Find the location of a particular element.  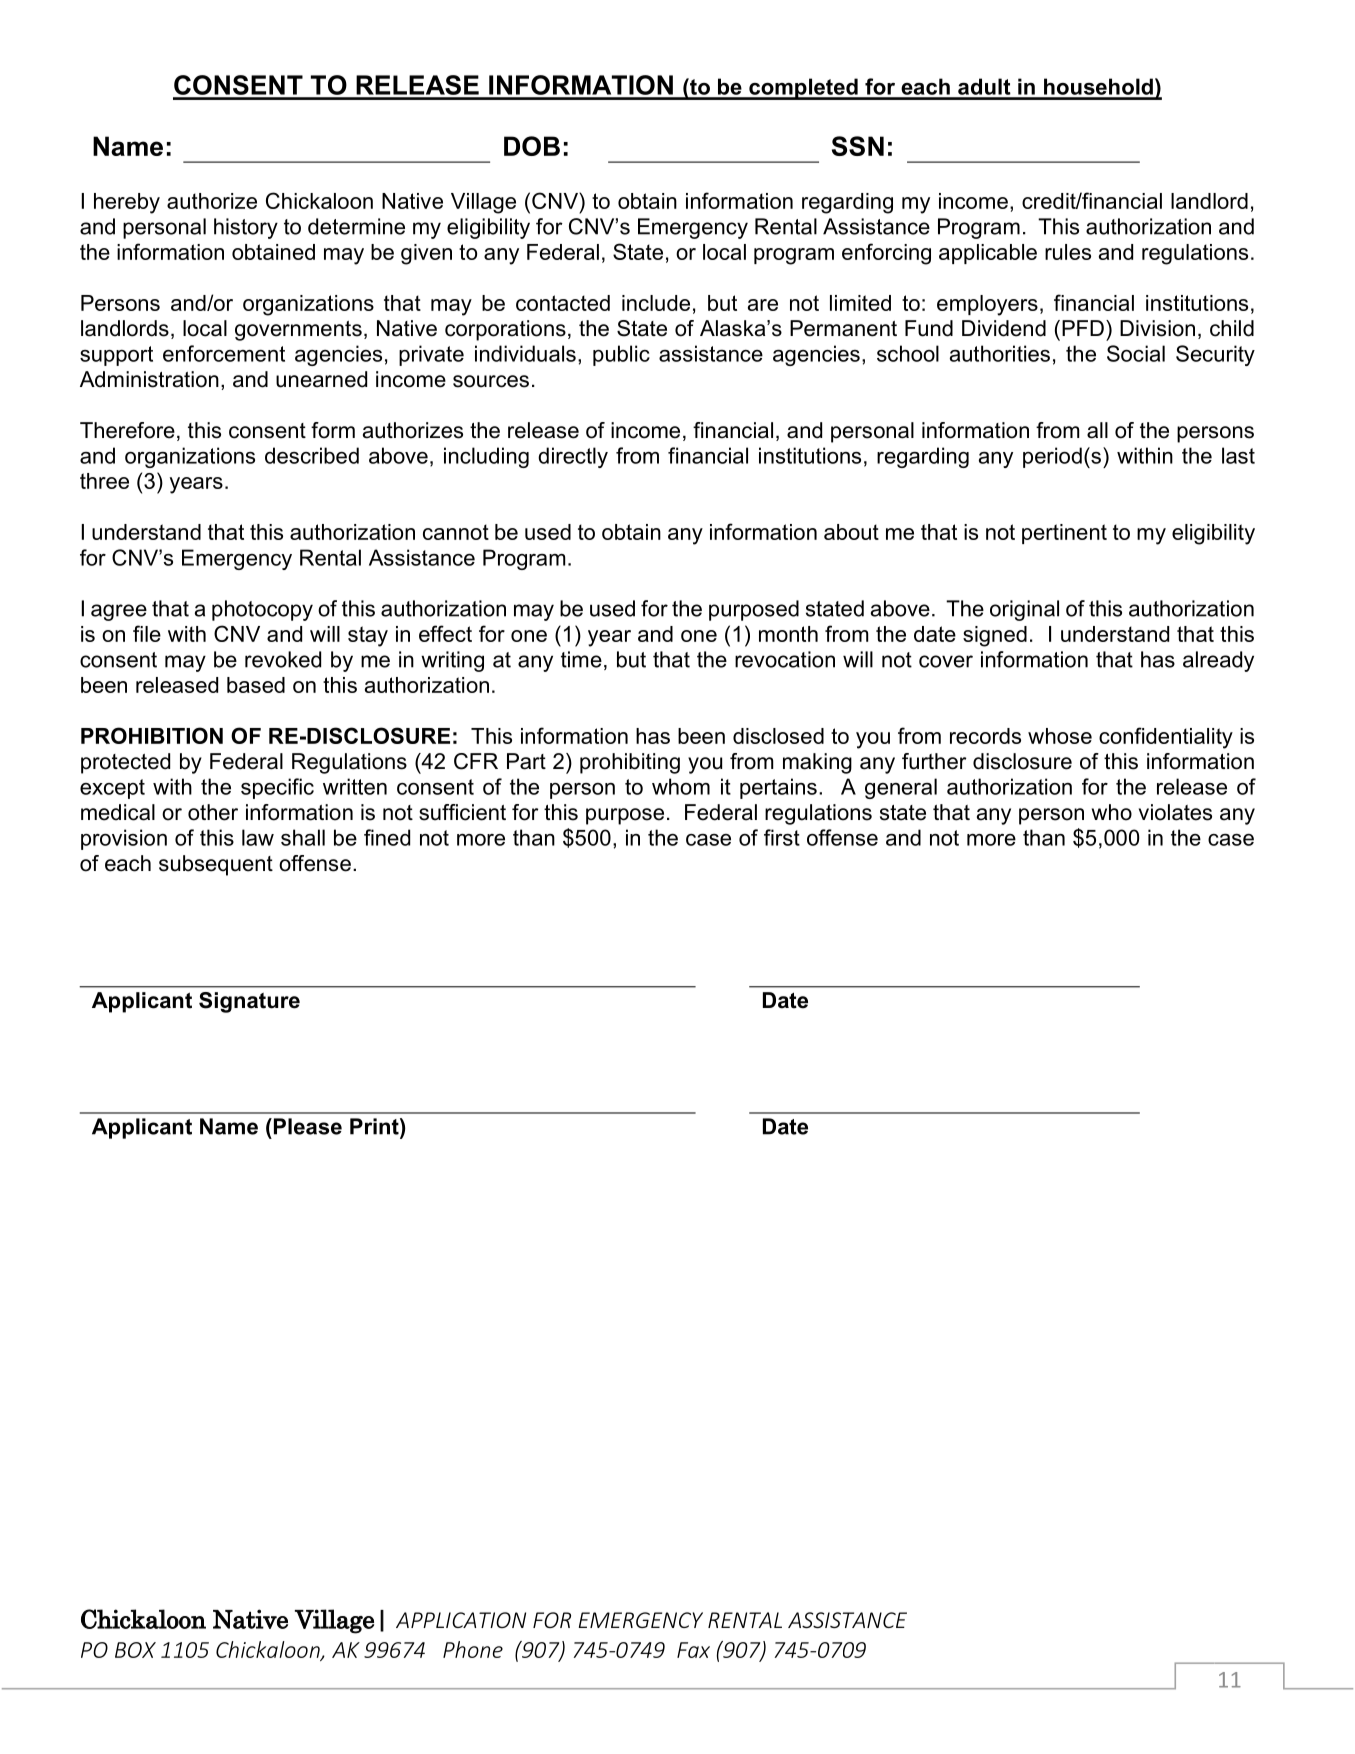

DOB is located at coordinates (532, 146).
